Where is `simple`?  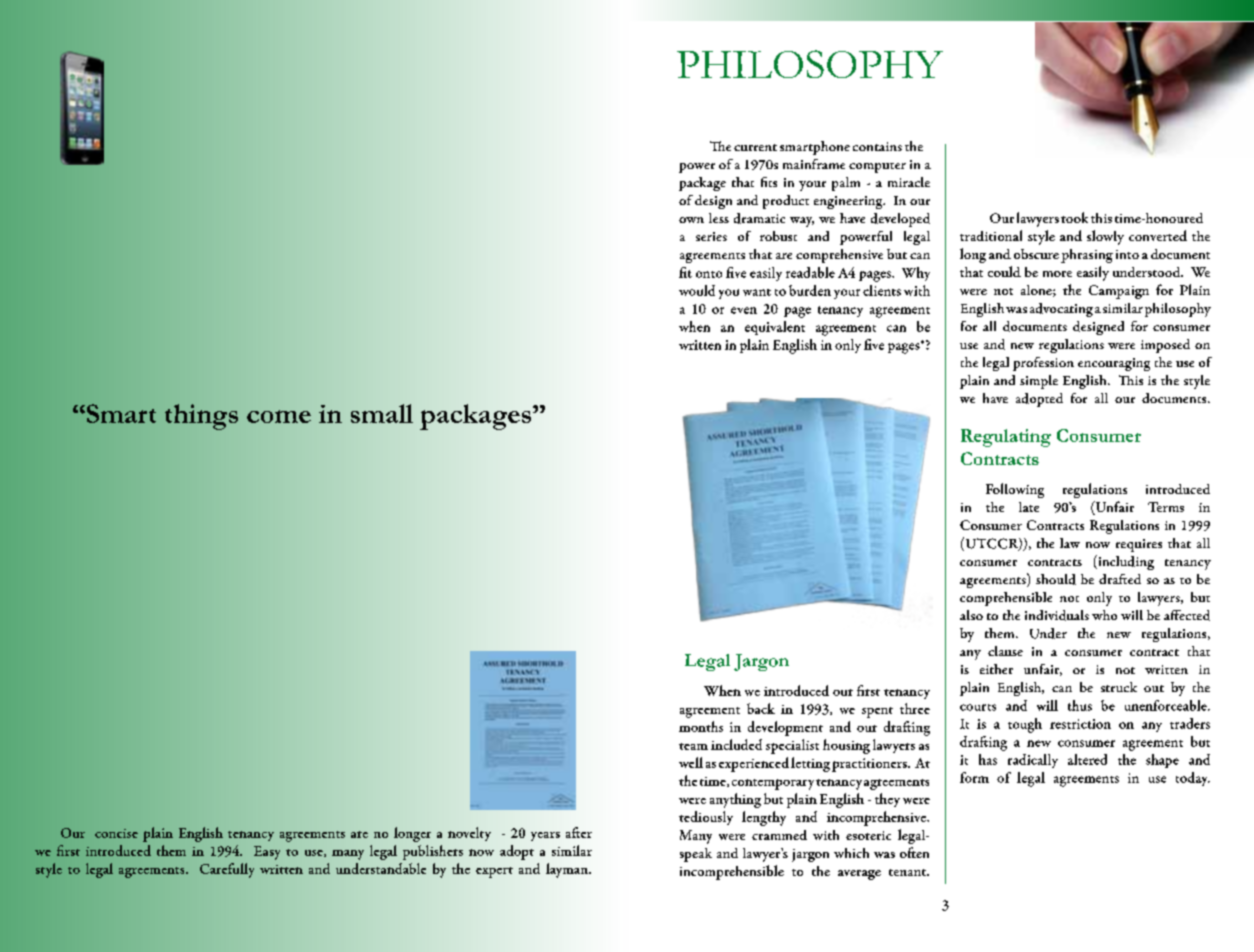 simple is located at coordinates (1039, 382).
